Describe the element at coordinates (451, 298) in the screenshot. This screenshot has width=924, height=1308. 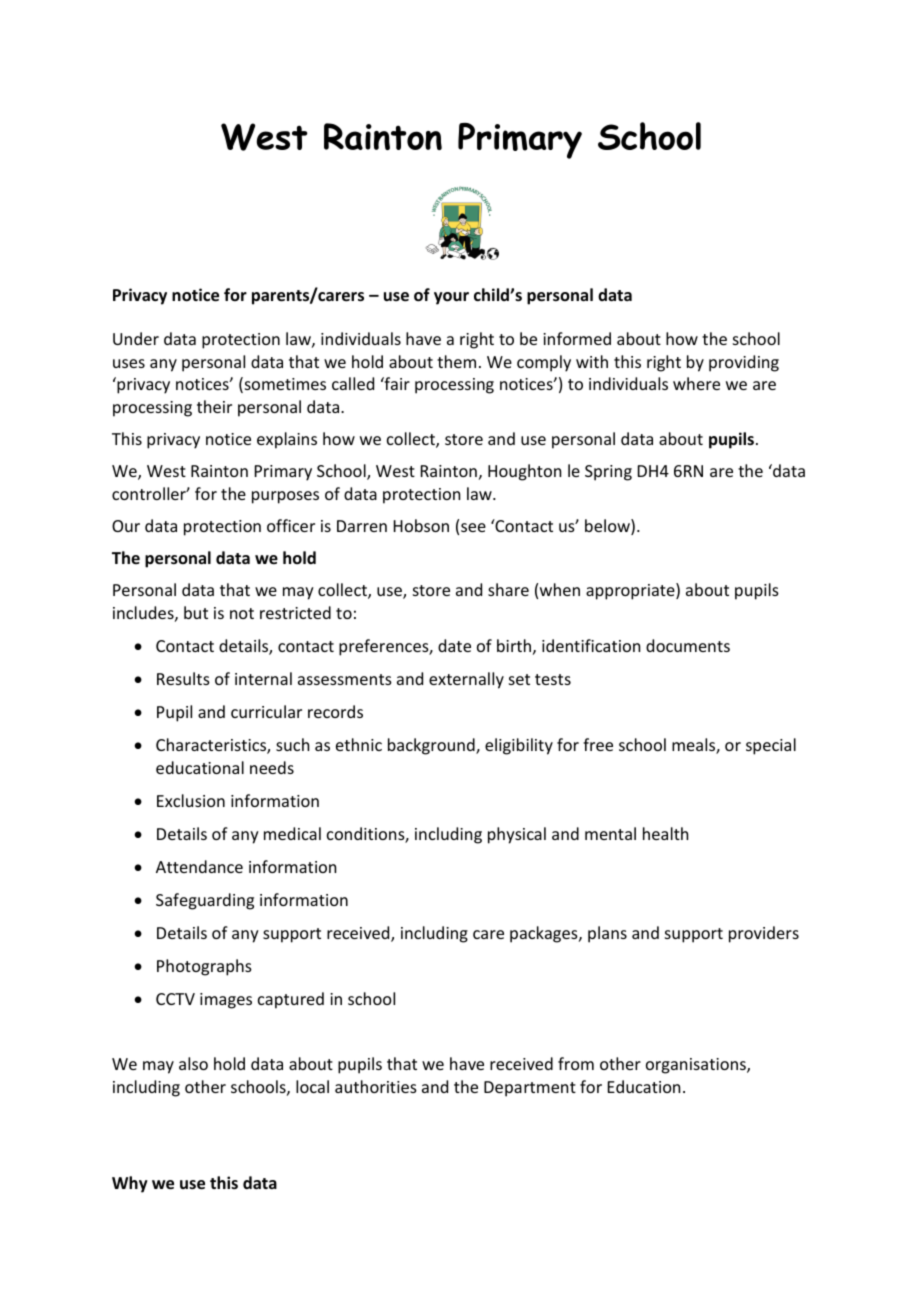
I see `your` at that location.
